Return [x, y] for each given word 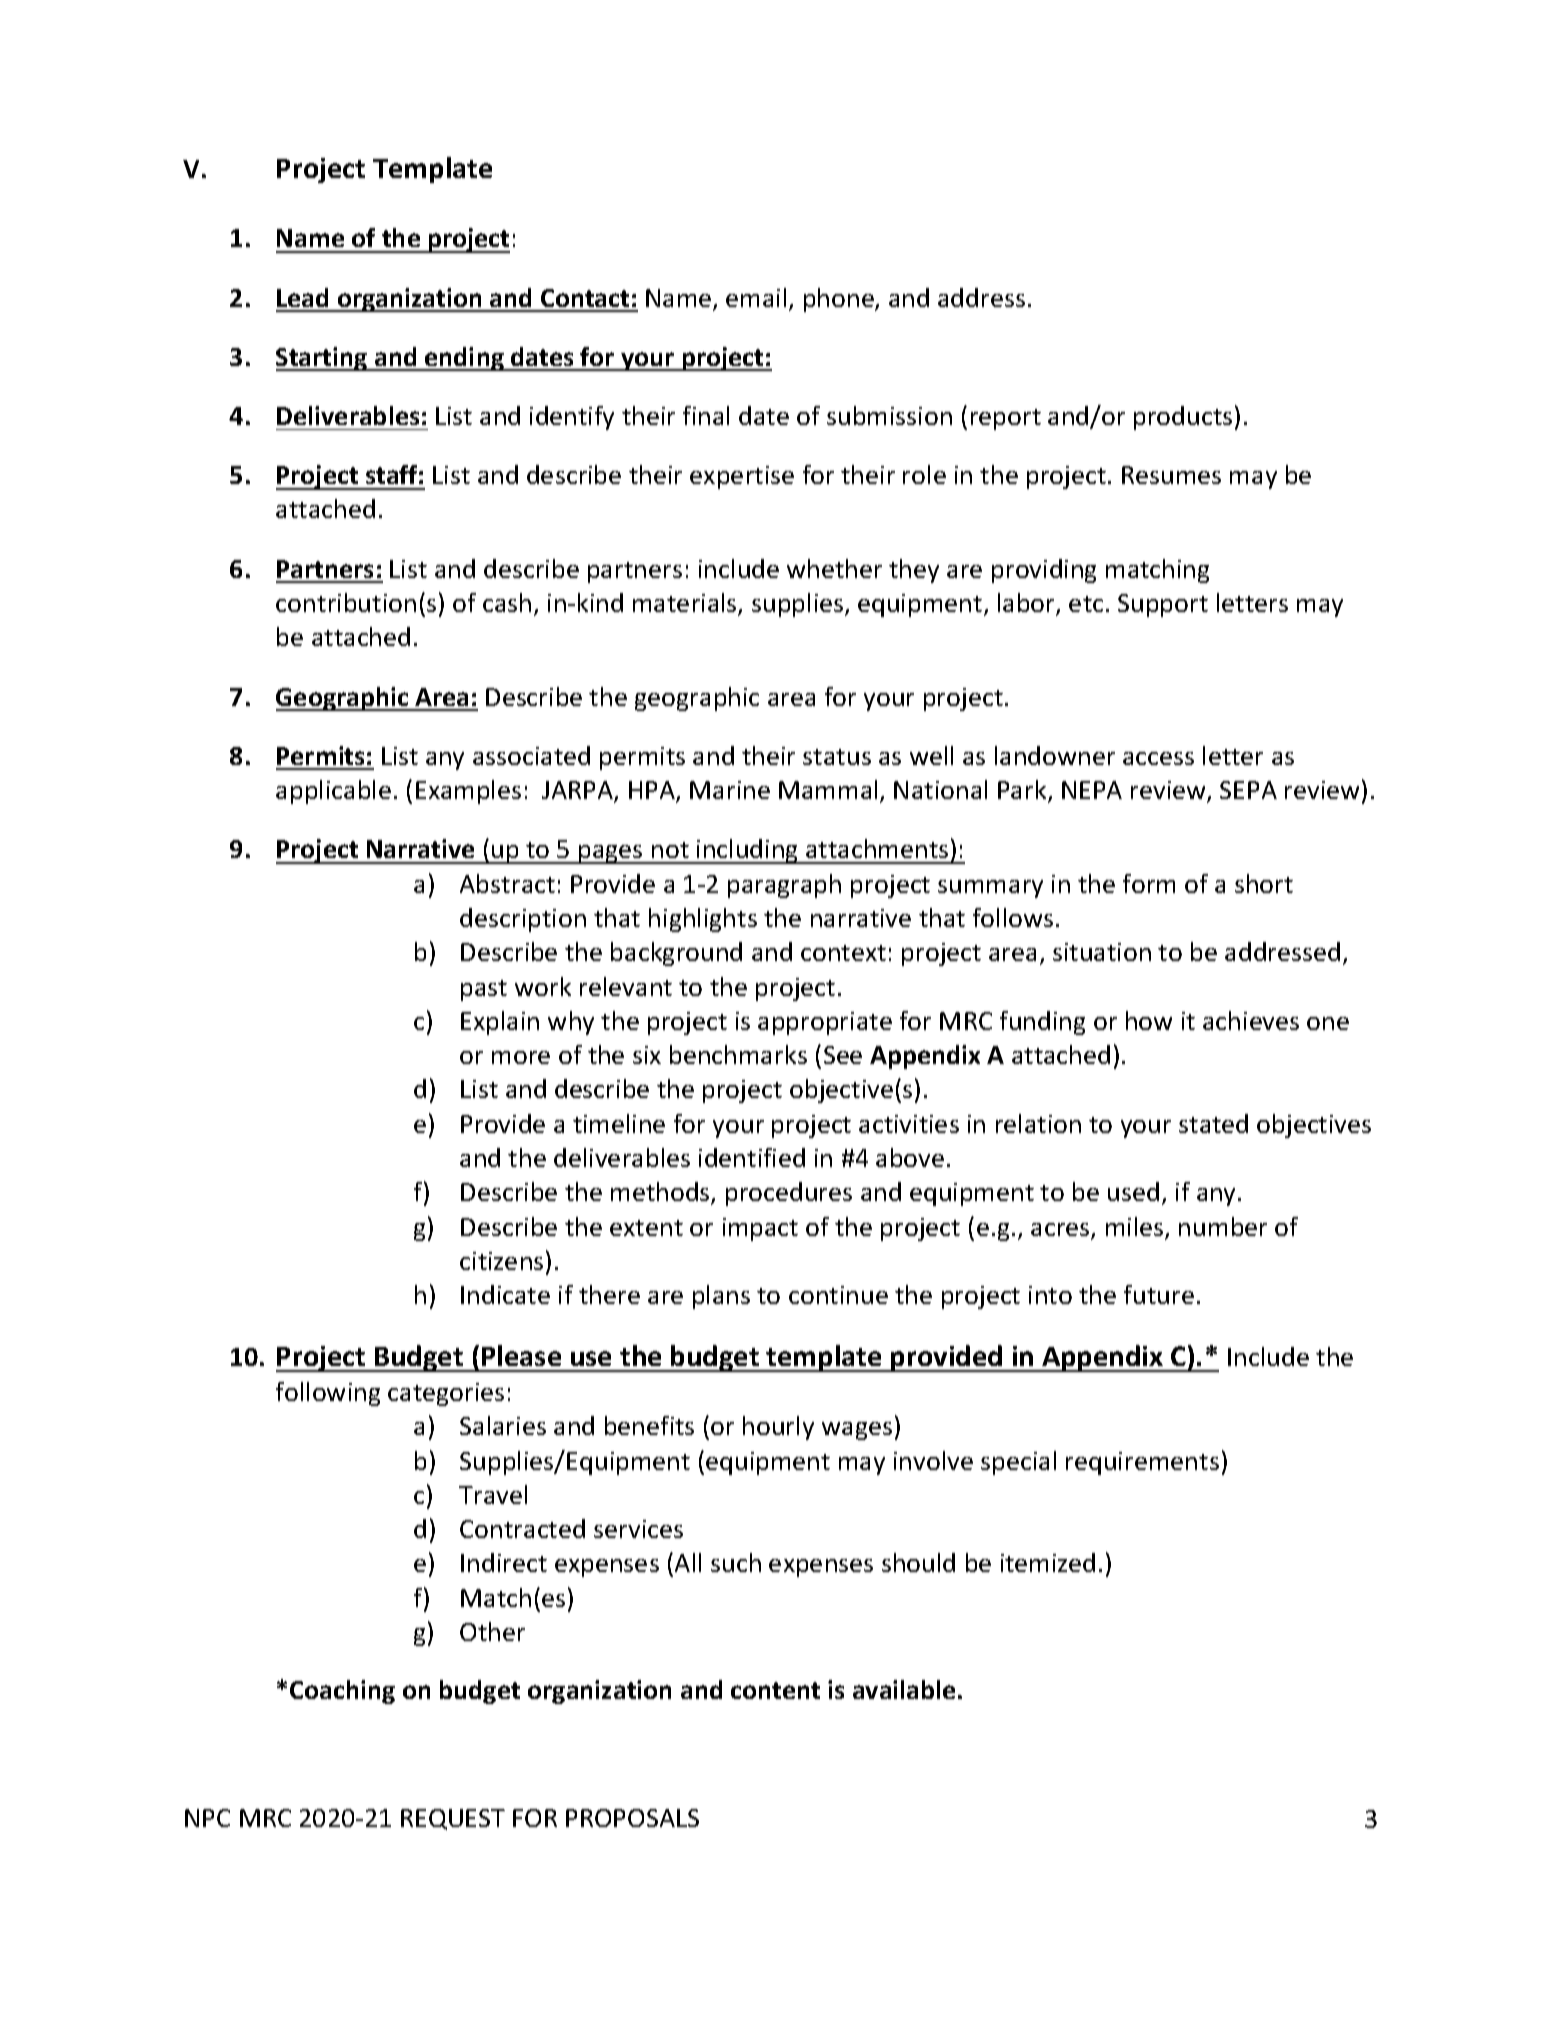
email [756, 297]
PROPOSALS [632, 1818]
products [1183, 418]
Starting [323, 359]
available [904, 1689]
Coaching [342, 1692]
